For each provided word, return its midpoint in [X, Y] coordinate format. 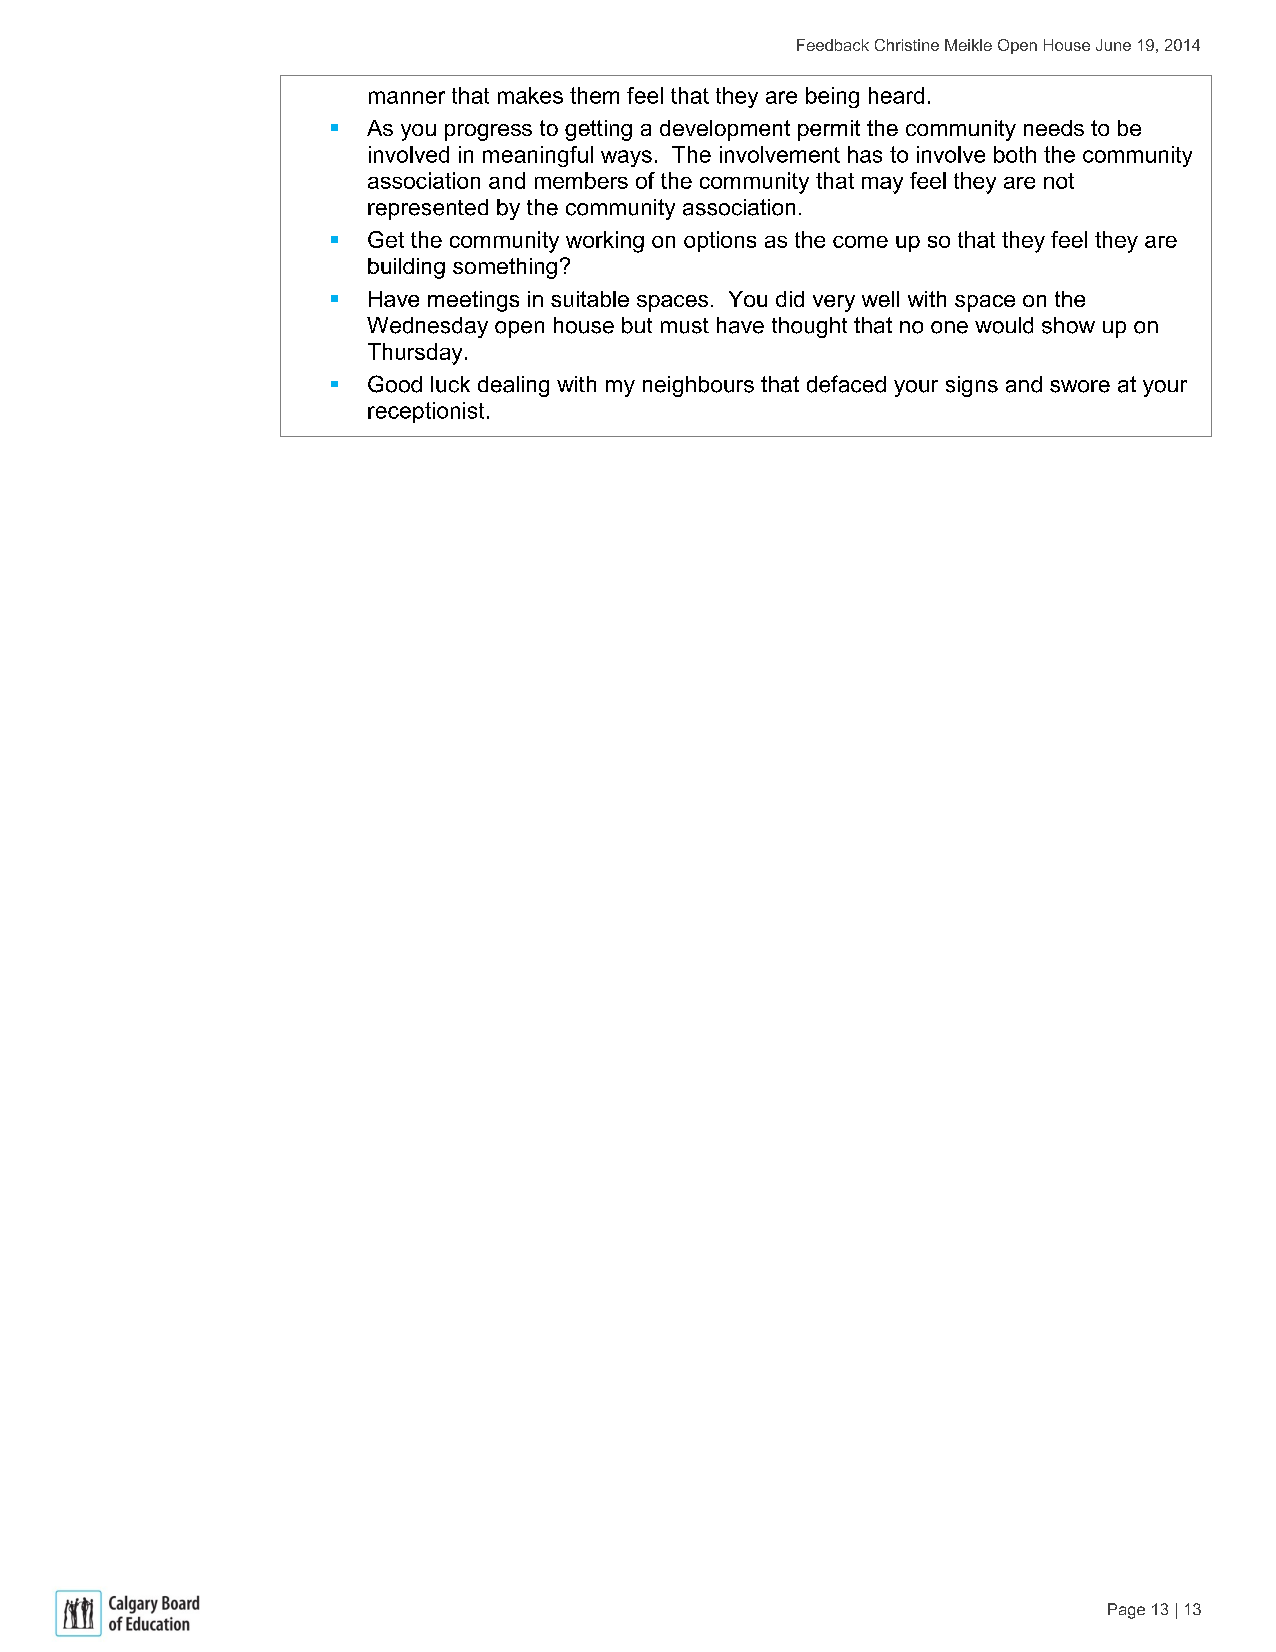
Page [1126, 1611]
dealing [513, 386]
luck [450, 384]
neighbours [698, 386]
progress [488, 132]
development [725, 130]
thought [809, 327]
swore [1080, 386]
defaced [846, 384]
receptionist [426, 412]
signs [972, 386]
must [685, 326]
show [1068, 325]
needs [1054, 128]
